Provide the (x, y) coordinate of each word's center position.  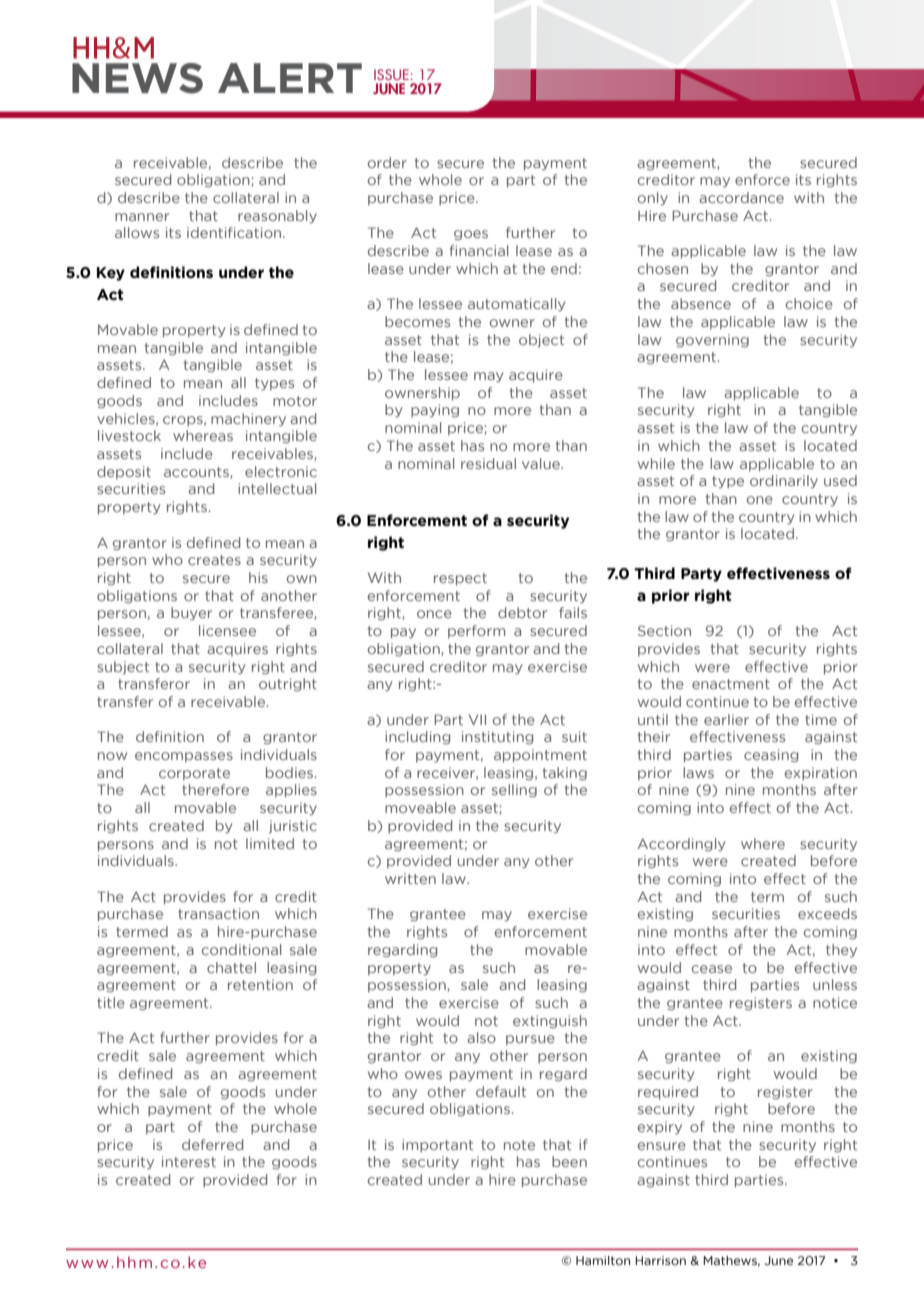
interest (189, 1161)
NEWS (137, 78)
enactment (731, 684)
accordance (741, 197)
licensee (227, 630)
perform (476, 631)
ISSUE (392, 74)
